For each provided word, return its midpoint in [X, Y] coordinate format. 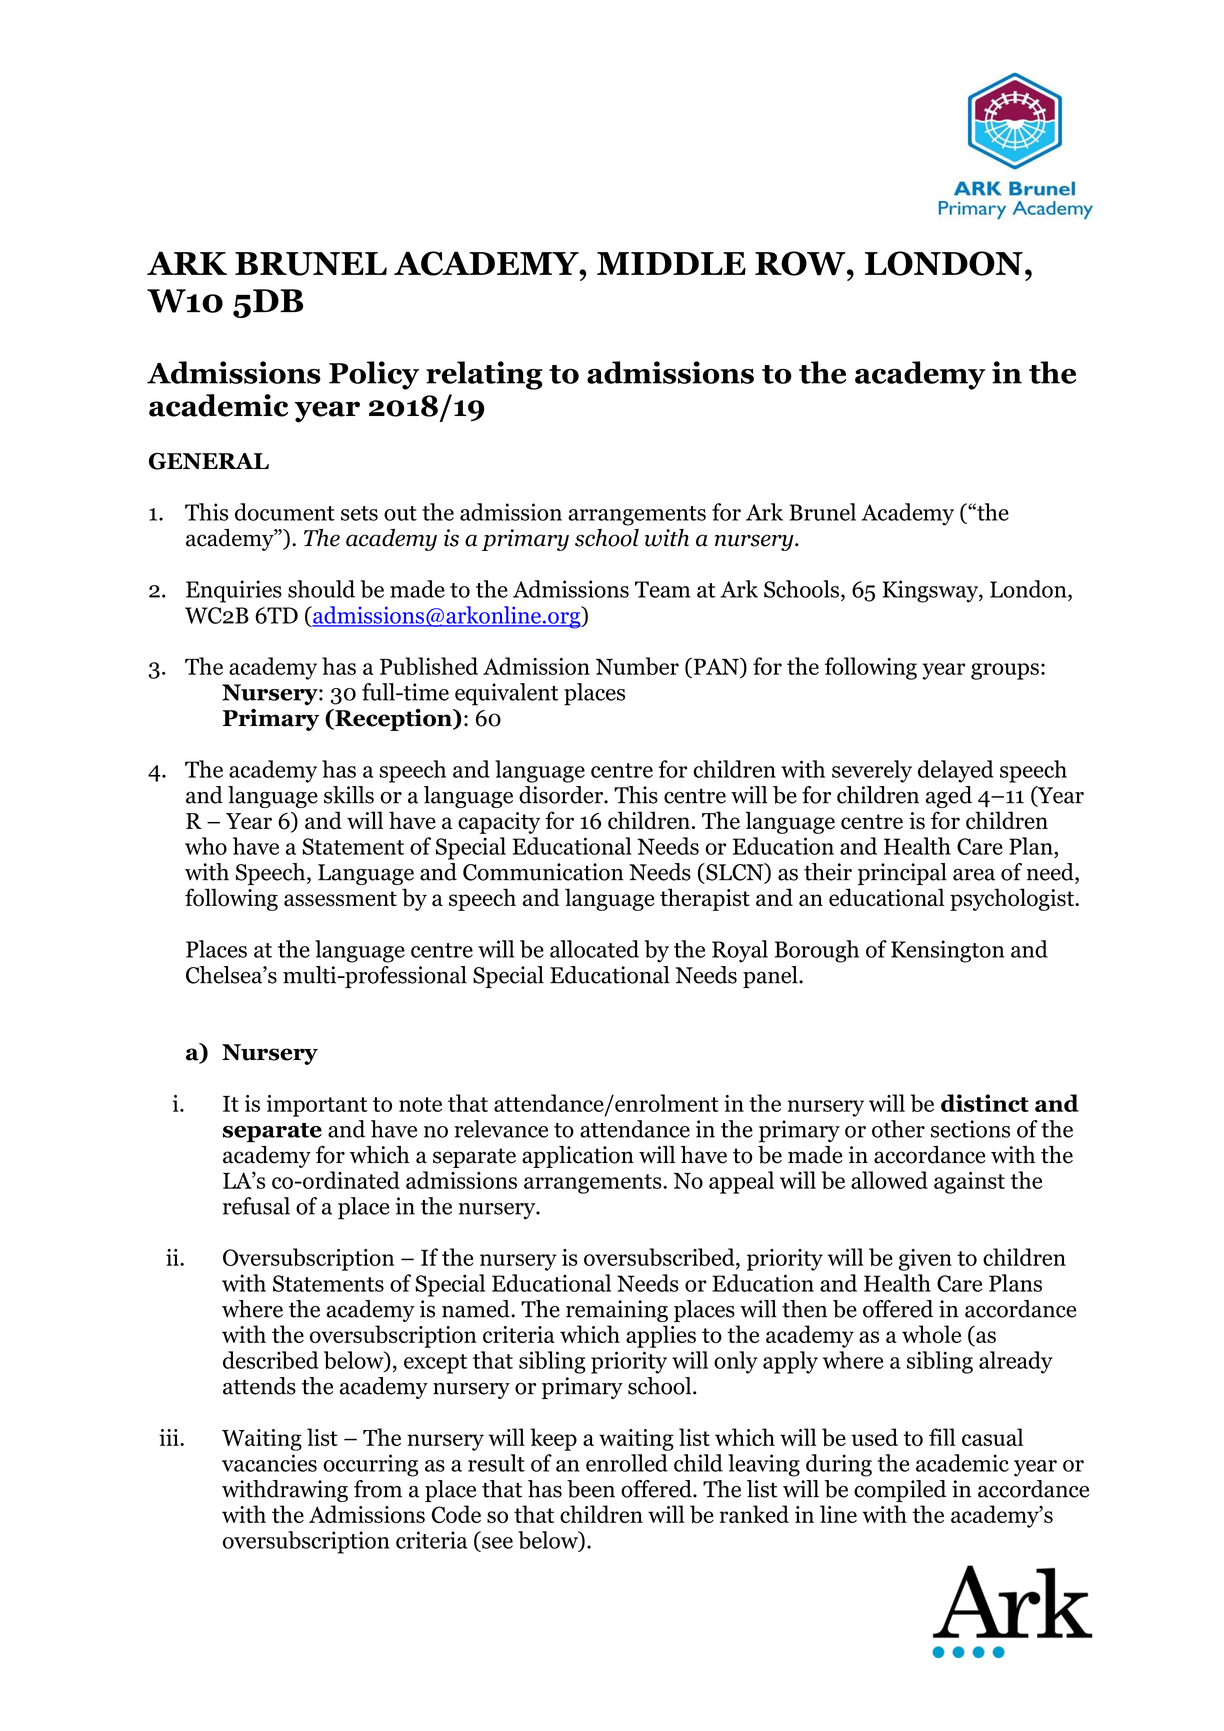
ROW [801, 263]
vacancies [269, 1463]
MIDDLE [671, 263]
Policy [374, 375]
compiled [900, 1491]
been [591, 1489]
